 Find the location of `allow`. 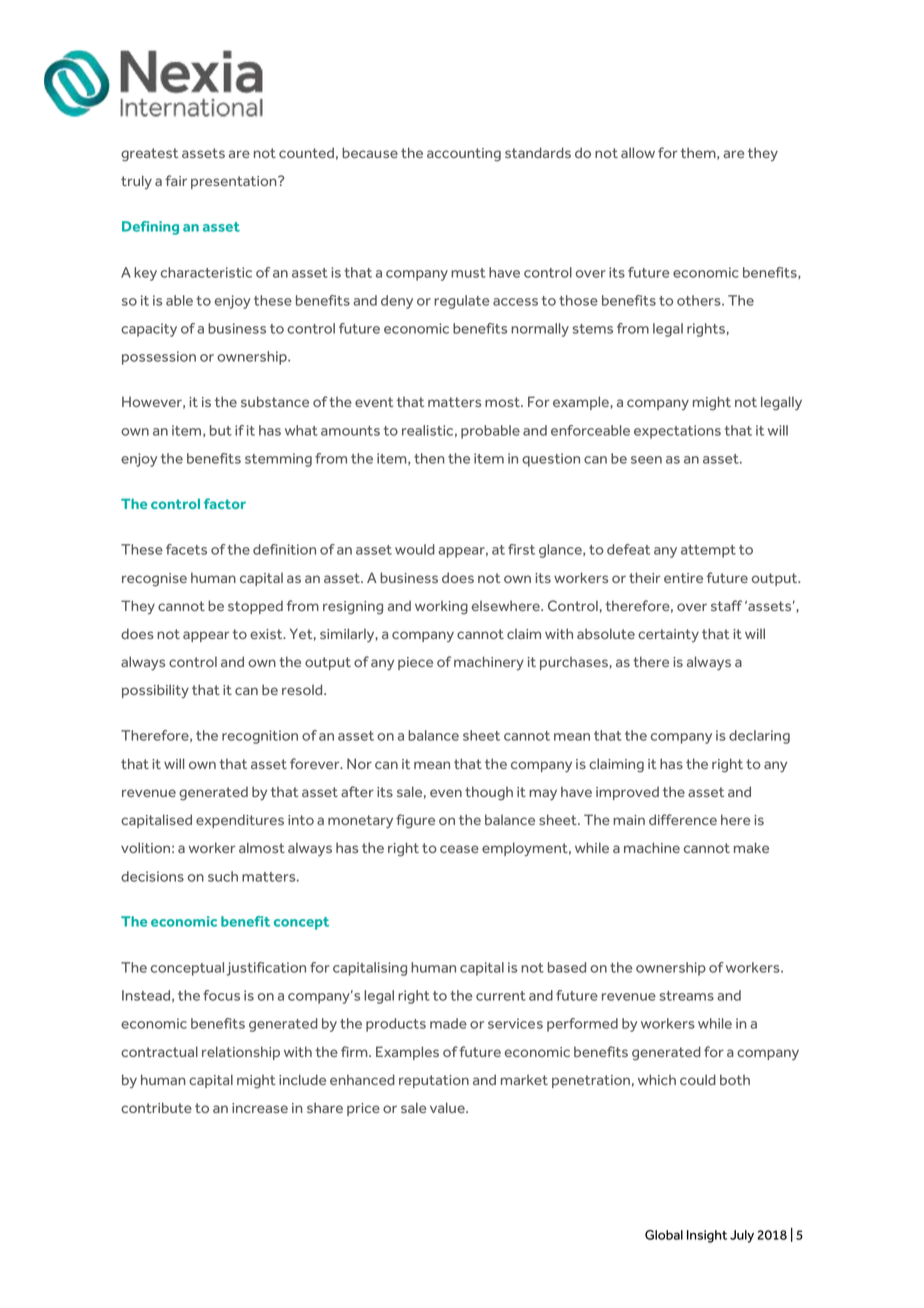

allow is located at coordinates (638, 152).
